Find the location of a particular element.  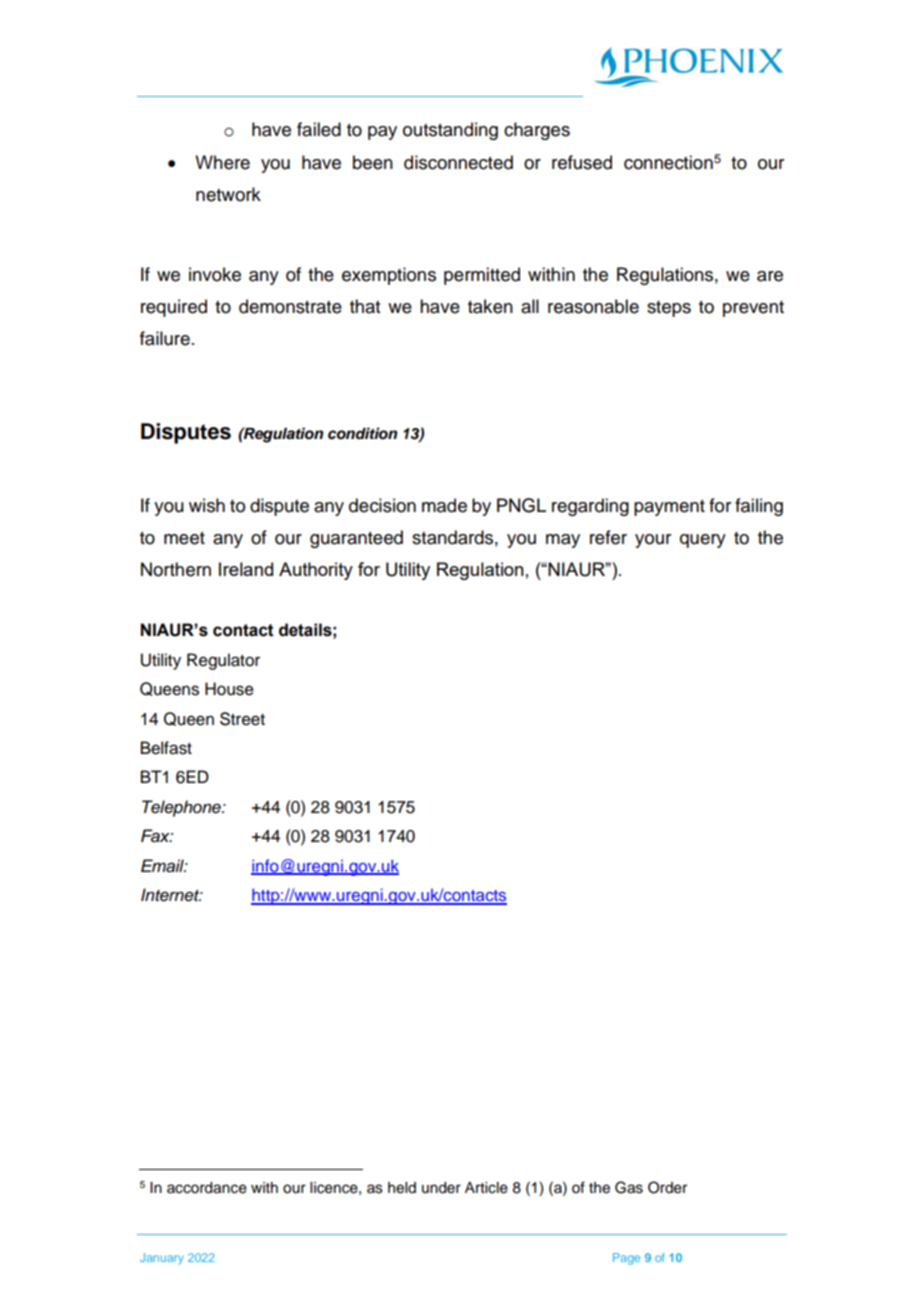

Article is located at coordinates (486, 1188).
